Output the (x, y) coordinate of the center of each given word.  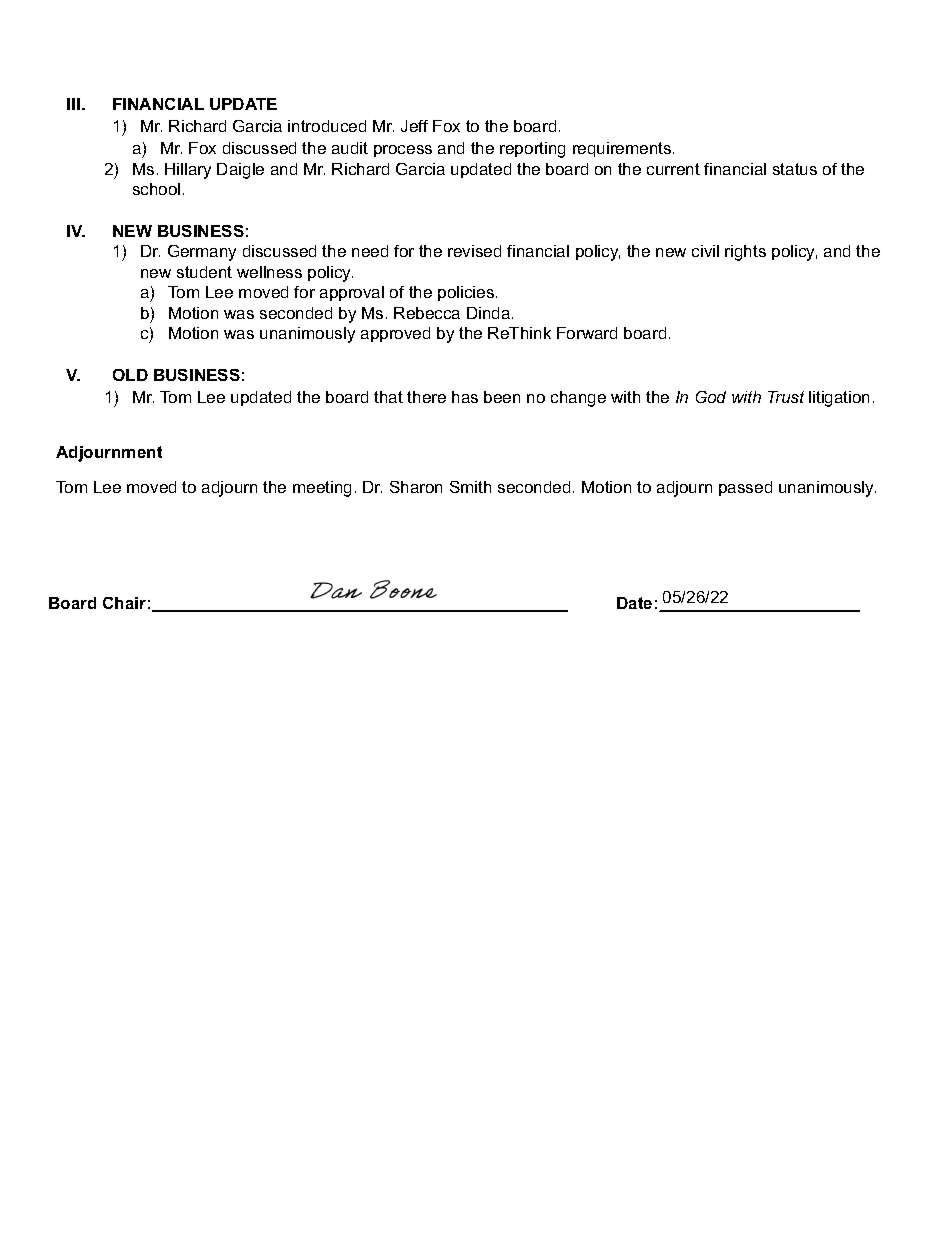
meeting (322, 489)
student (204, 272)
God (711, 397)
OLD (130, 375)
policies (466, 293)
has (465, 397)
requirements (622, 149)
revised (474, 251)
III (73, 104)
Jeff (414, 126)
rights (745, 253)
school (156, 189)
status (795, 169)
